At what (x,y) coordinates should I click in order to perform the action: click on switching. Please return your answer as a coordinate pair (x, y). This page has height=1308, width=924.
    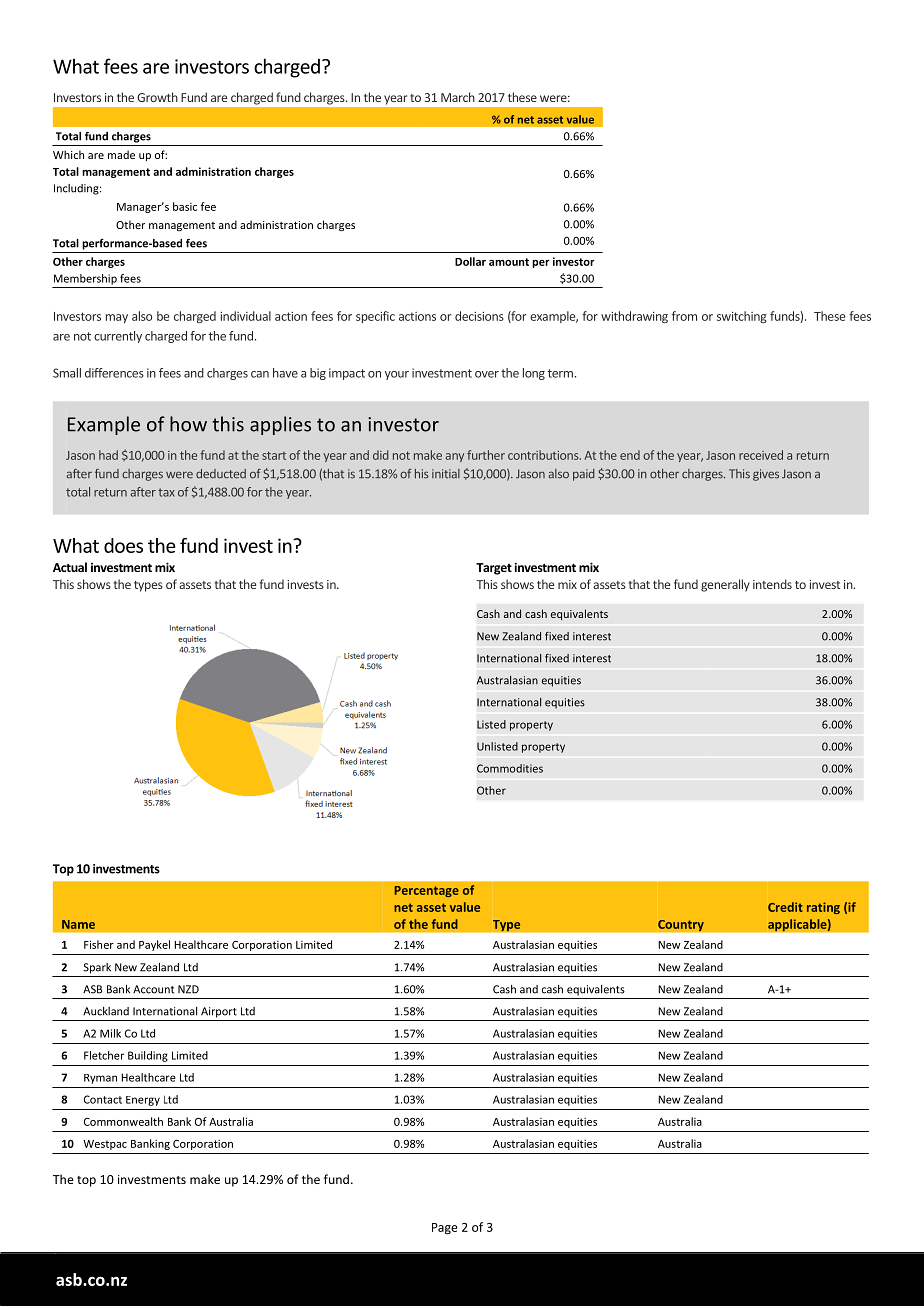
    Looking at the image, I should click on (742, 317).
